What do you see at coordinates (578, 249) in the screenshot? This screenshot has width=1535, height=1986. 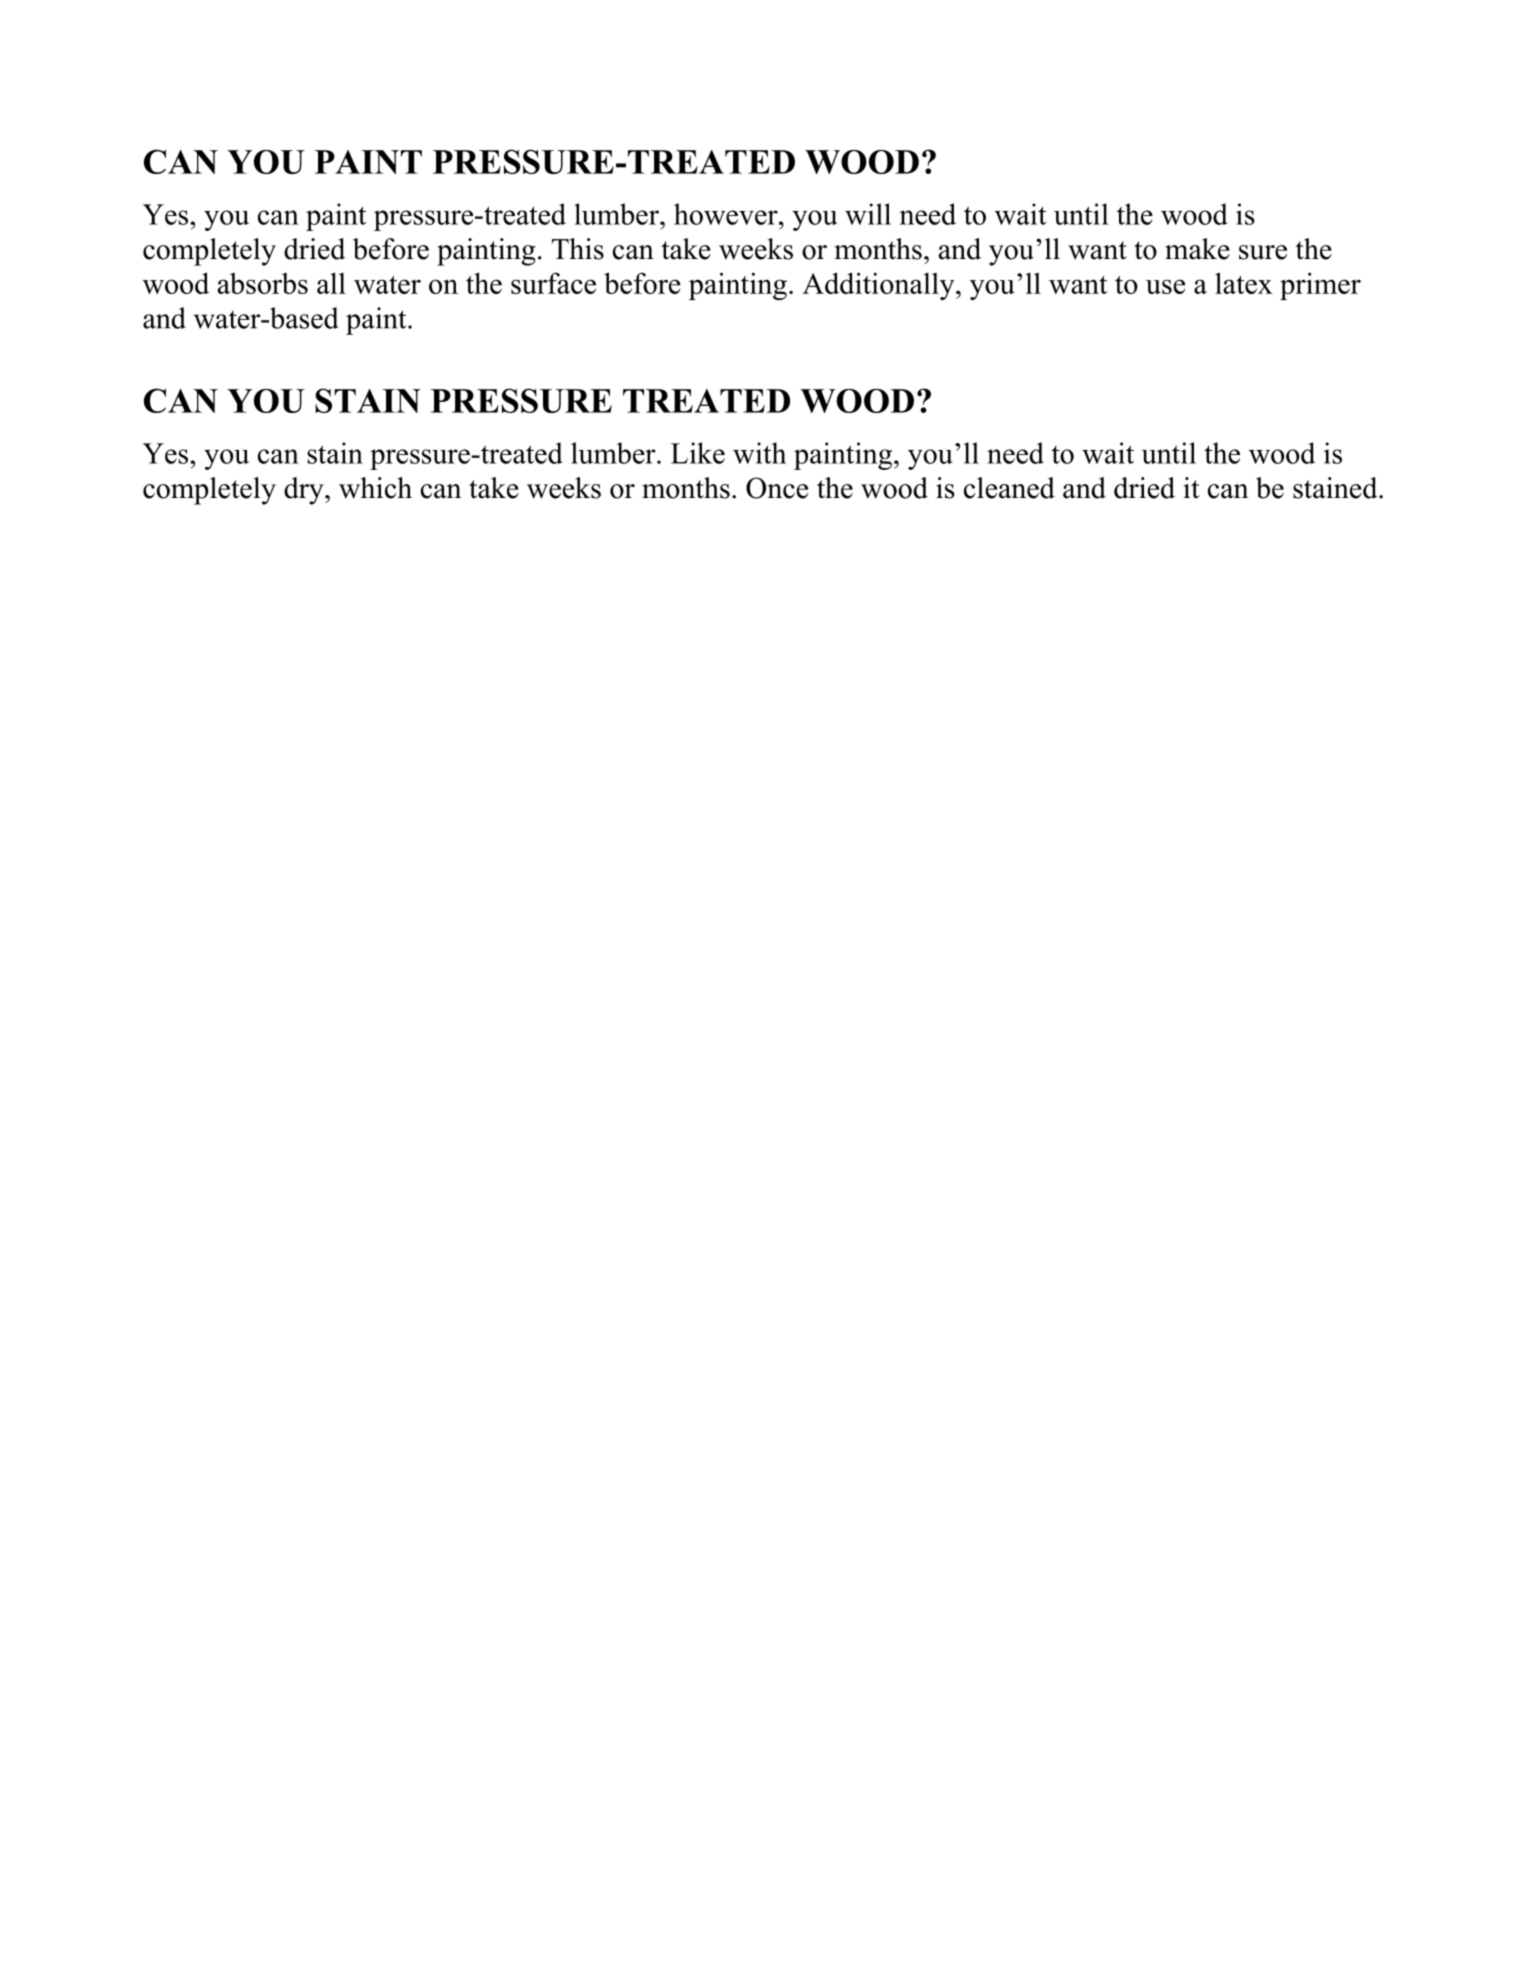 I see `This` at bounding box center [578, 249].
